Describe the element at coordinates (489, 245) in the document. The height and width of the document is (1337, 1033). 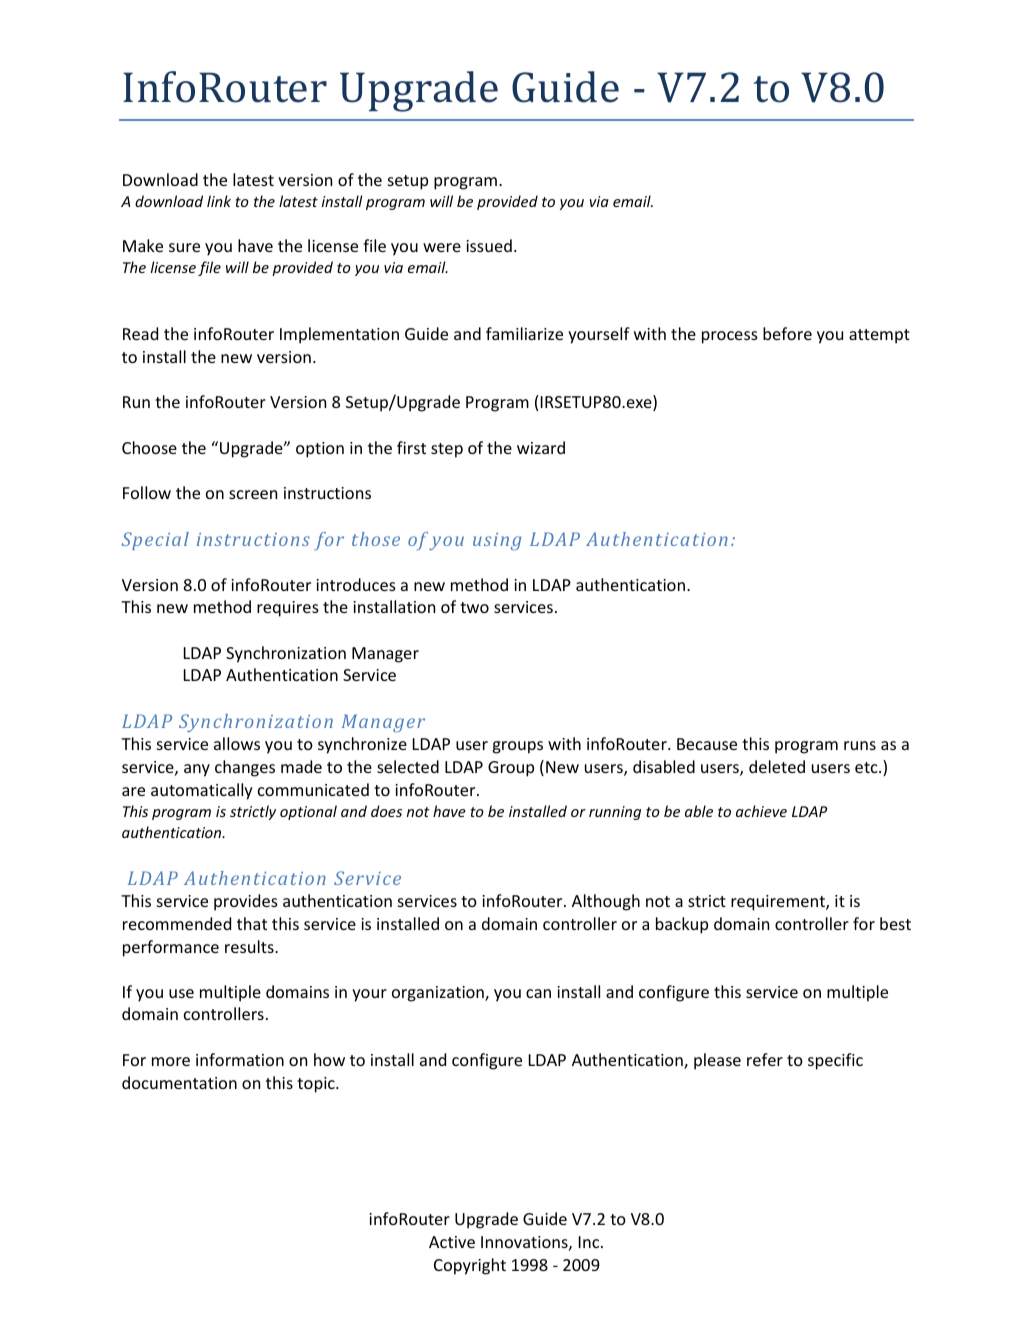
I see `issued` at that location.
